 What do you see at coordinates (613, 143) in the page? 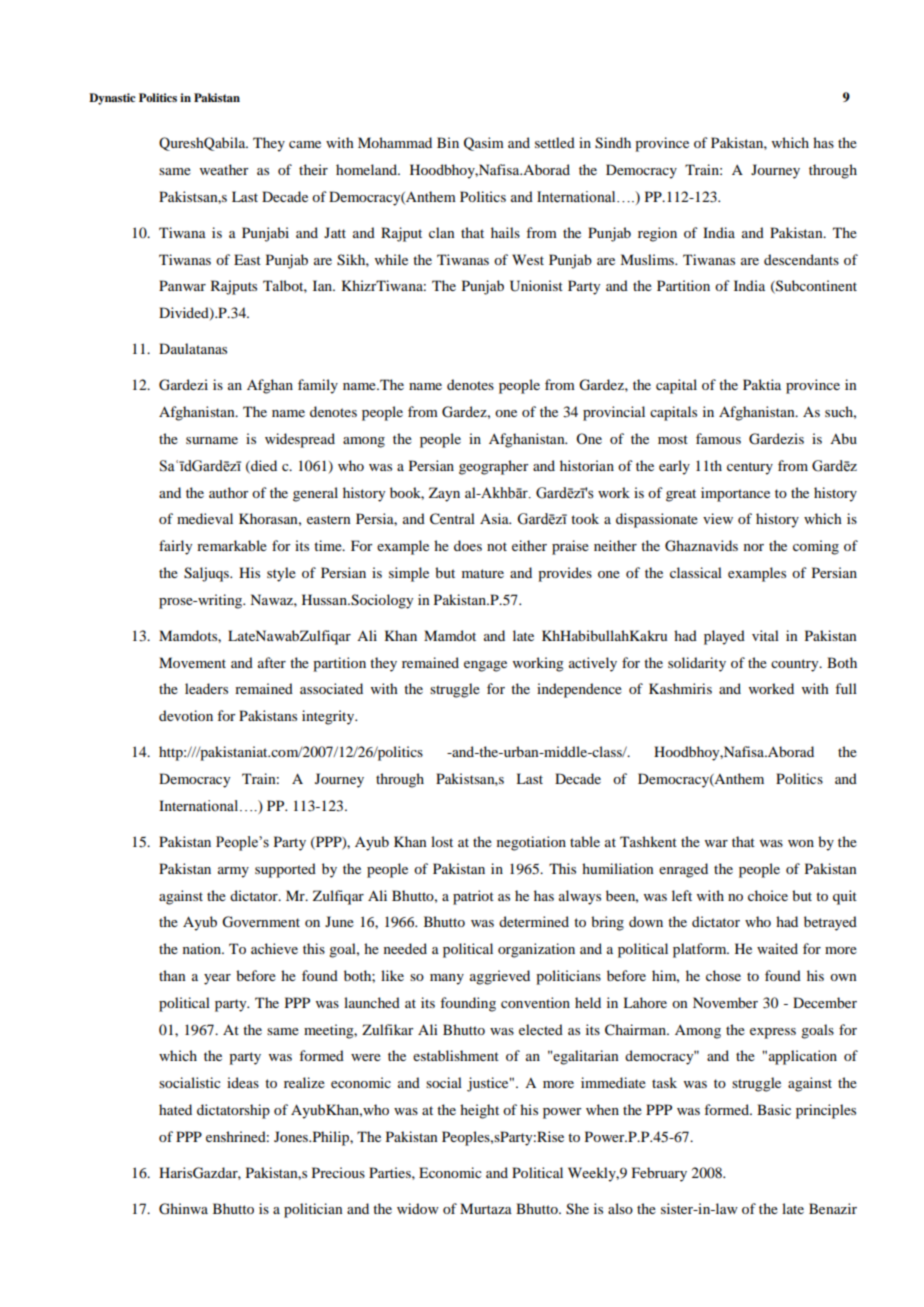
I see `Sindh` at bounding box center [613, 143].
